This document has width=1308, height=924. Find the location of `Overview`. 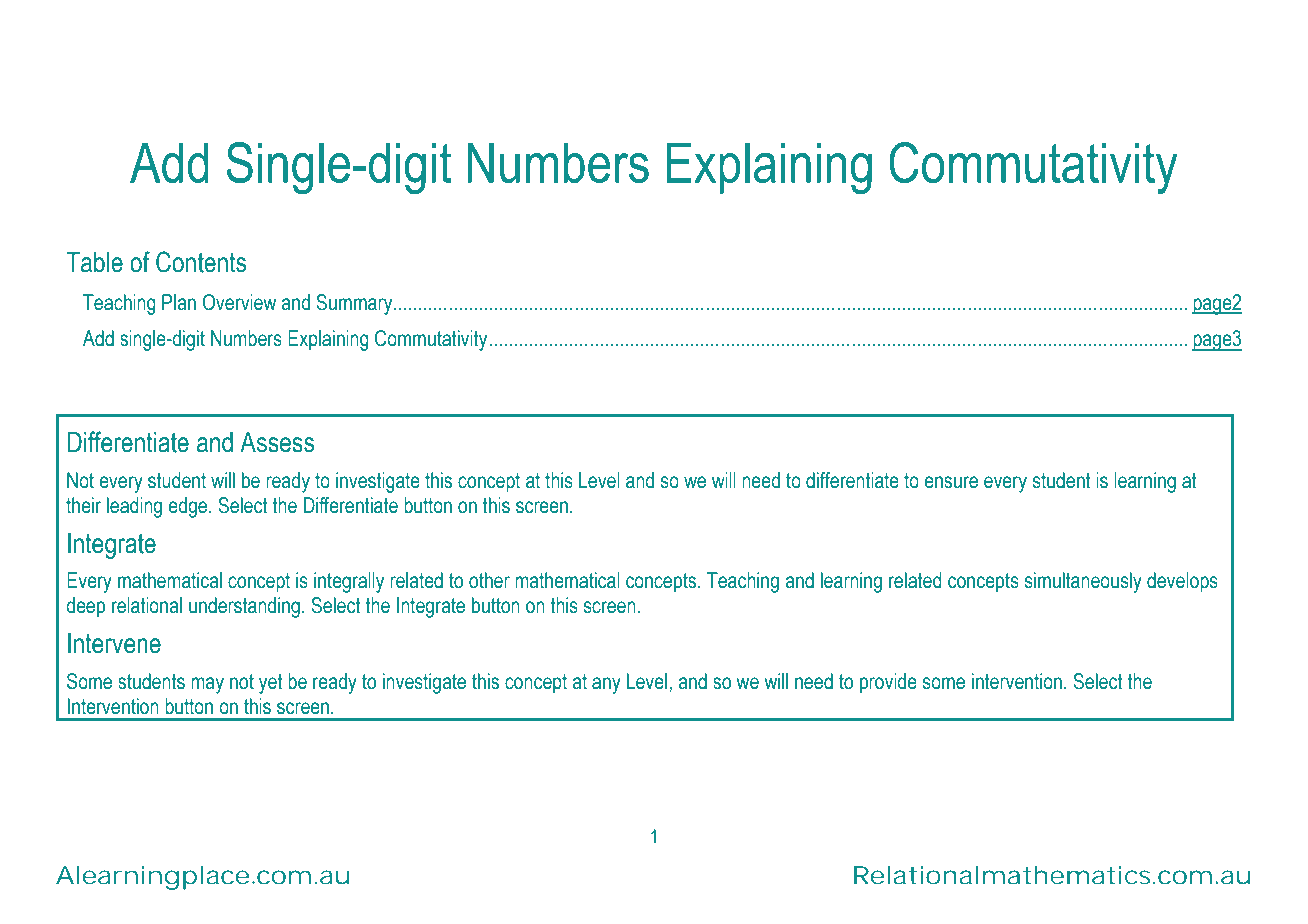

Overview is located at coordinates (239, 302).
